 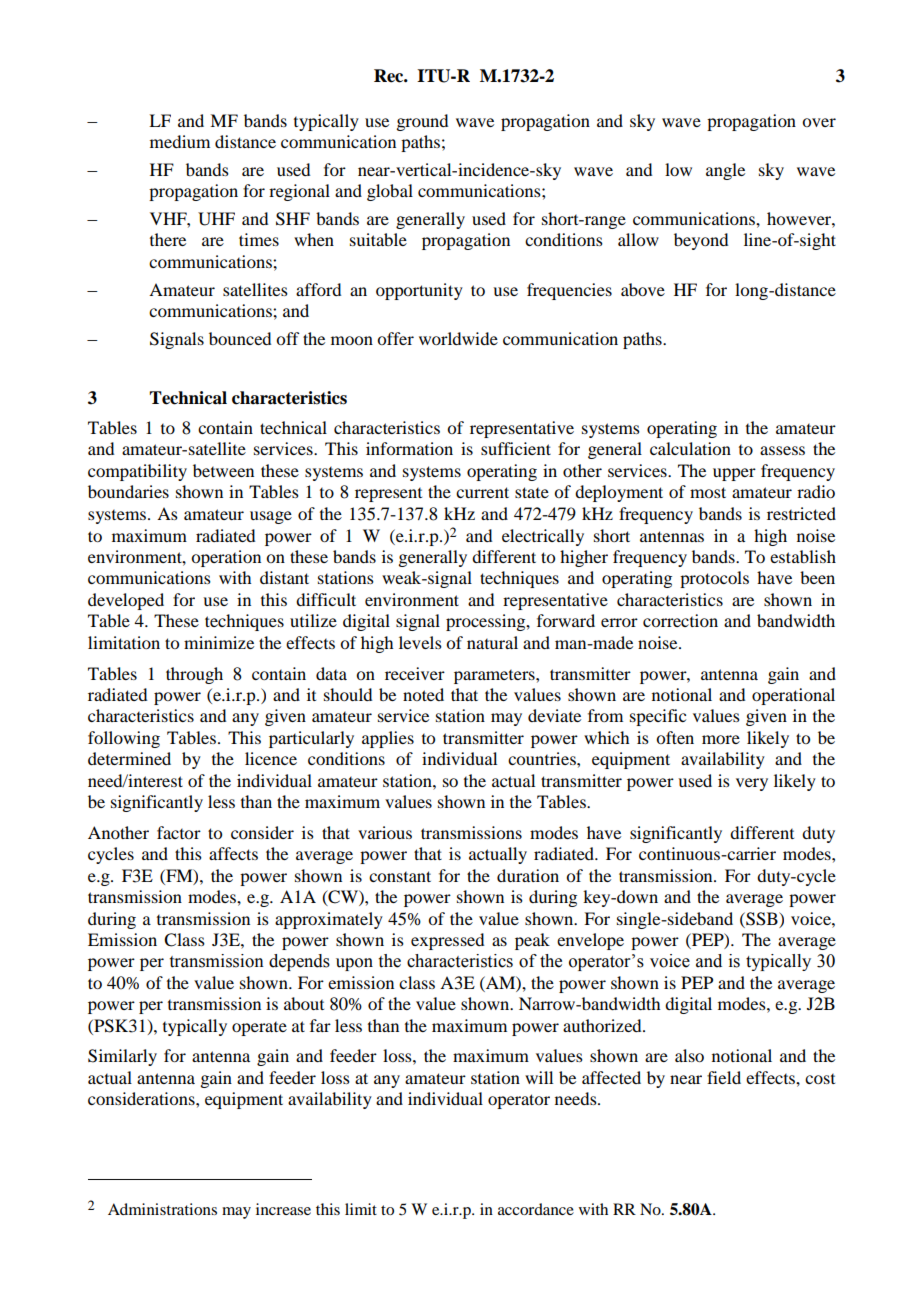 I want to click on ground, so click(x=422, y=122).
